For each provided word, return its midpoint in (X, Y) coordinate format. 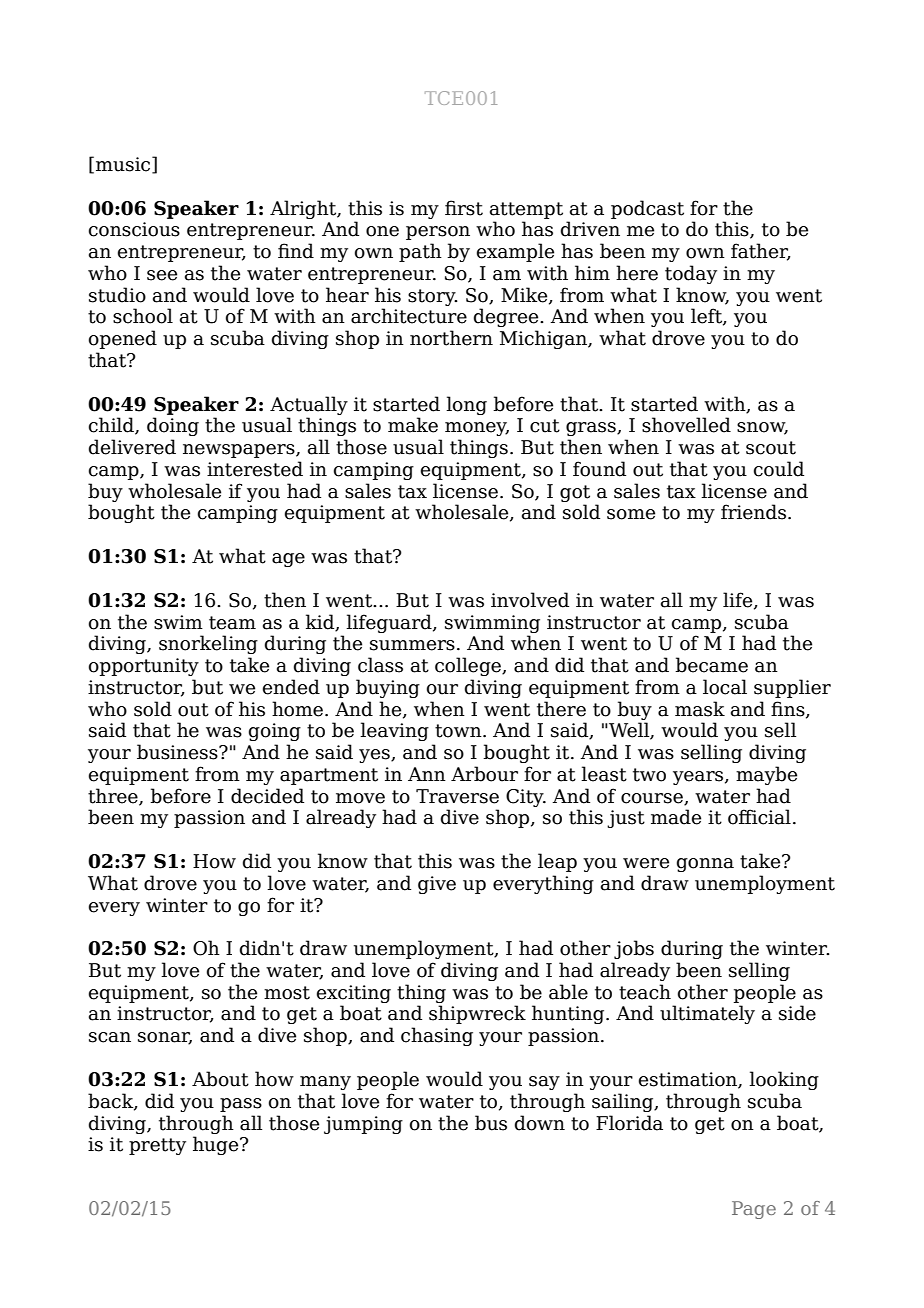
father (761, 252)
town (459, 731)
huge (217, 1145)
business (178, 752)
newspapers (240, 451)
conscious (134, 229)
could (779, 469)
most (287, 993)
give (437, 885)
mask (700, 709)
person (438, 233)
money (477, 429)
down (540, 1123)
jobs (634, 949)
